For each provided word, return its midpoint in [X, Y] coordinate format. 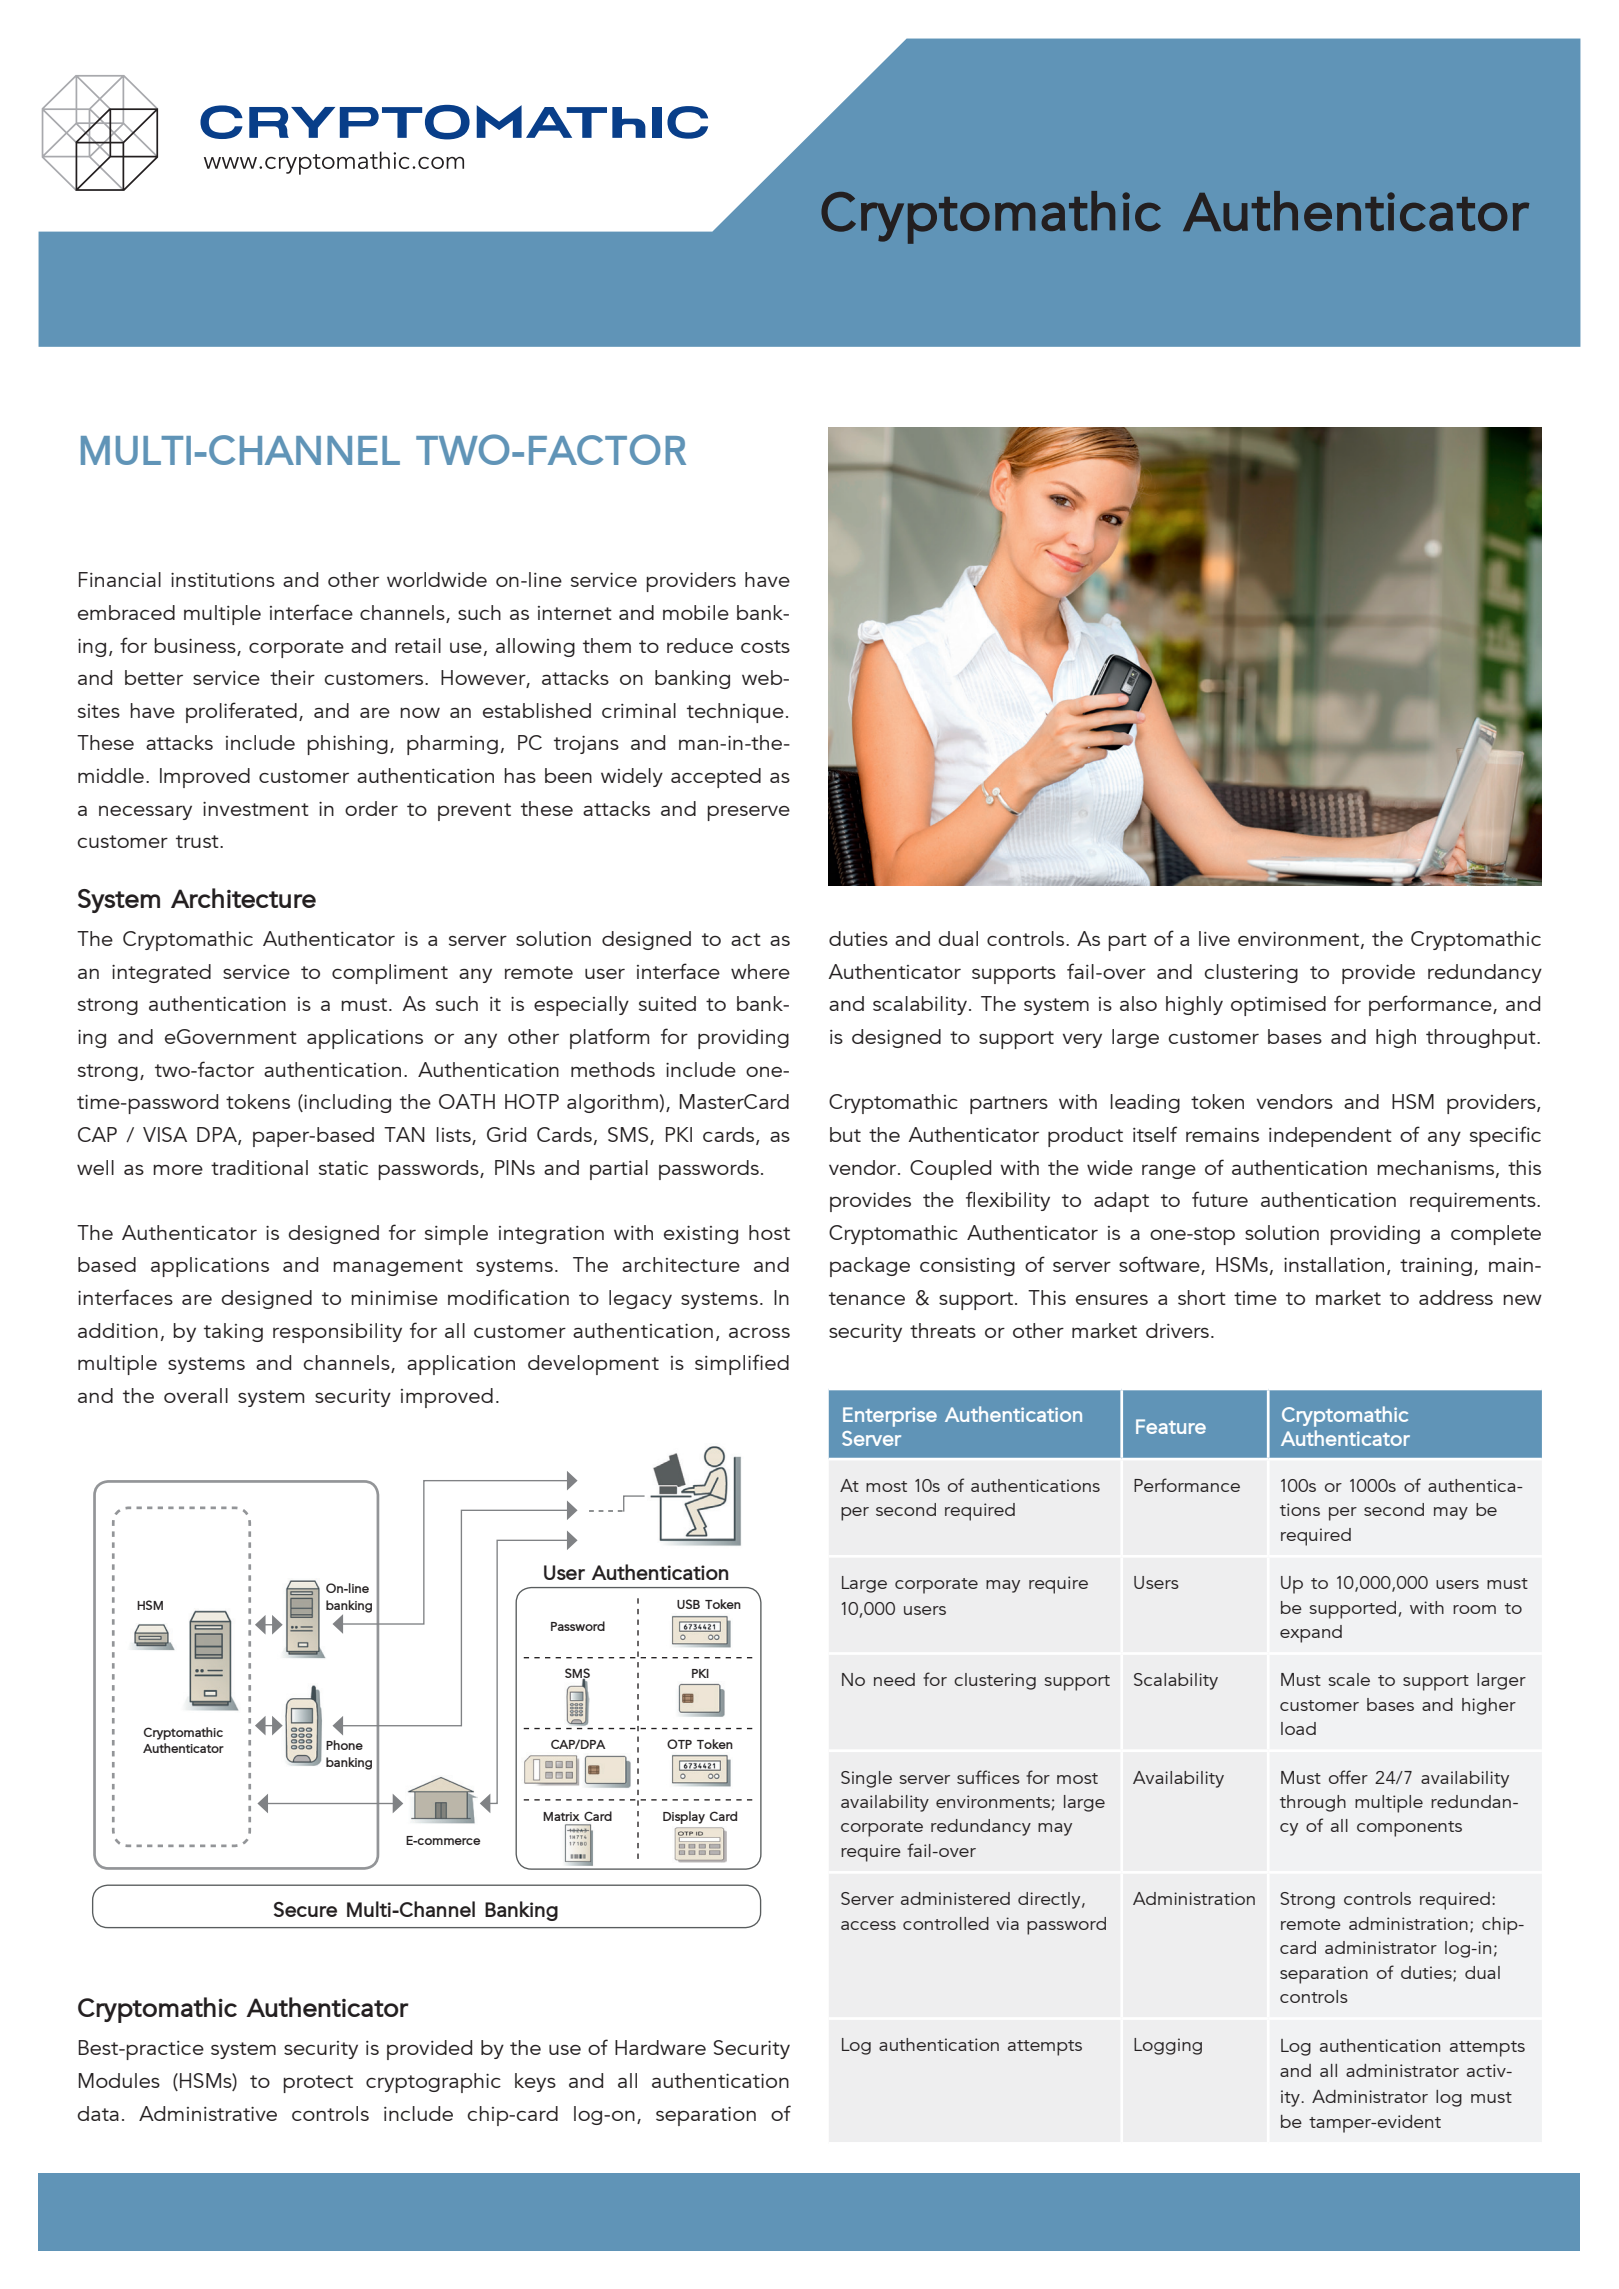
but [845, 1134]
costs [765, 646]
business [195, 645]
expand [1311, 1634]
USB [688, 1604]
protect [318, 2084]
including [346, 1103]
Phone [344, 1745]
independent [1330, 1137]
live [1214, 938]
